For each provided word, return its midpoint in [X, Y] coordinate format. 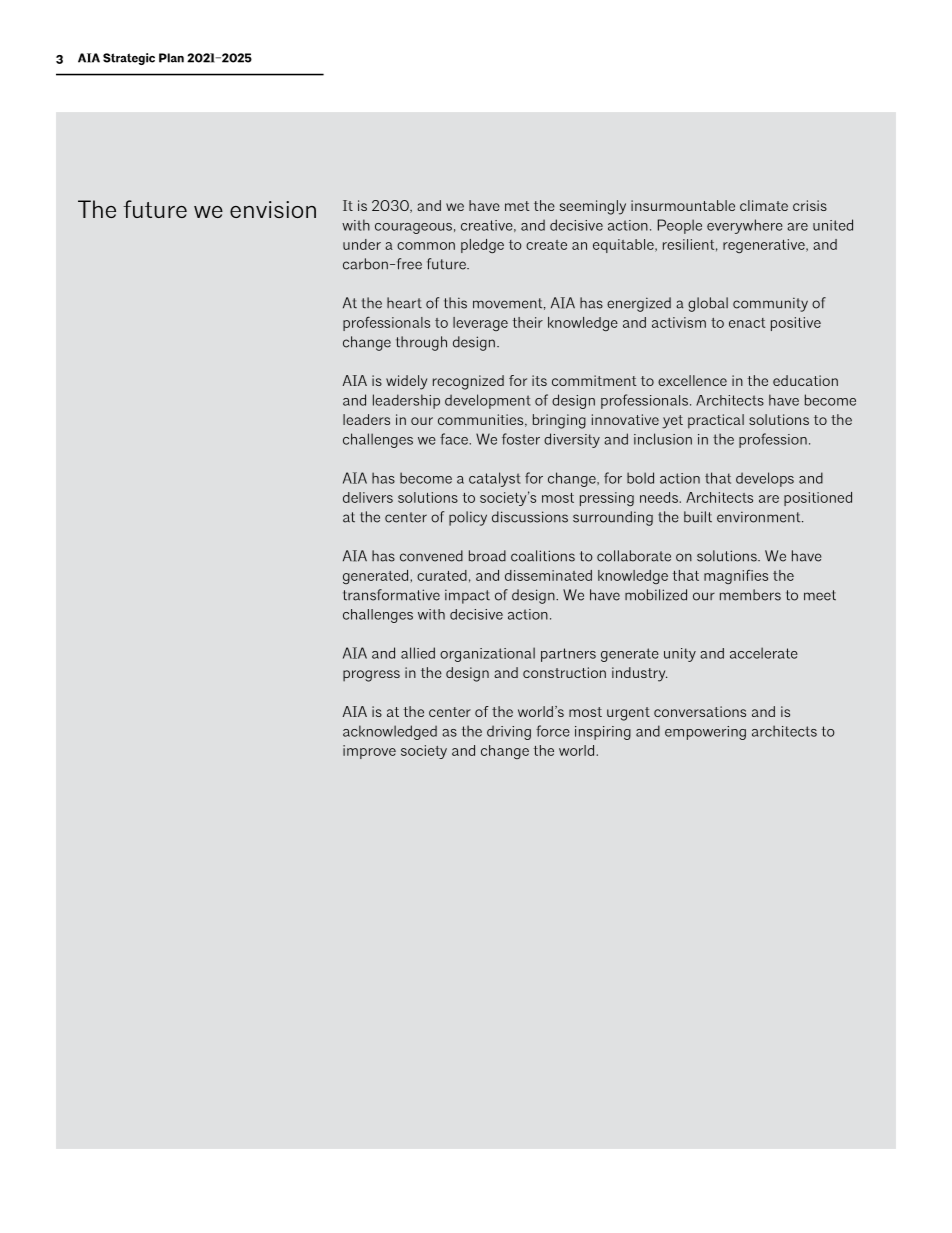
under [362, 244]
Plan [171, 58]
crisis [810, 205]
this [455, 303]
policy [468, 518]
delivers [368, 497]
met [517, 206]
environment [760, 517]
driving [509, 732]
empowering [705, 733]
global [708, 304]
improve [369, 752]
